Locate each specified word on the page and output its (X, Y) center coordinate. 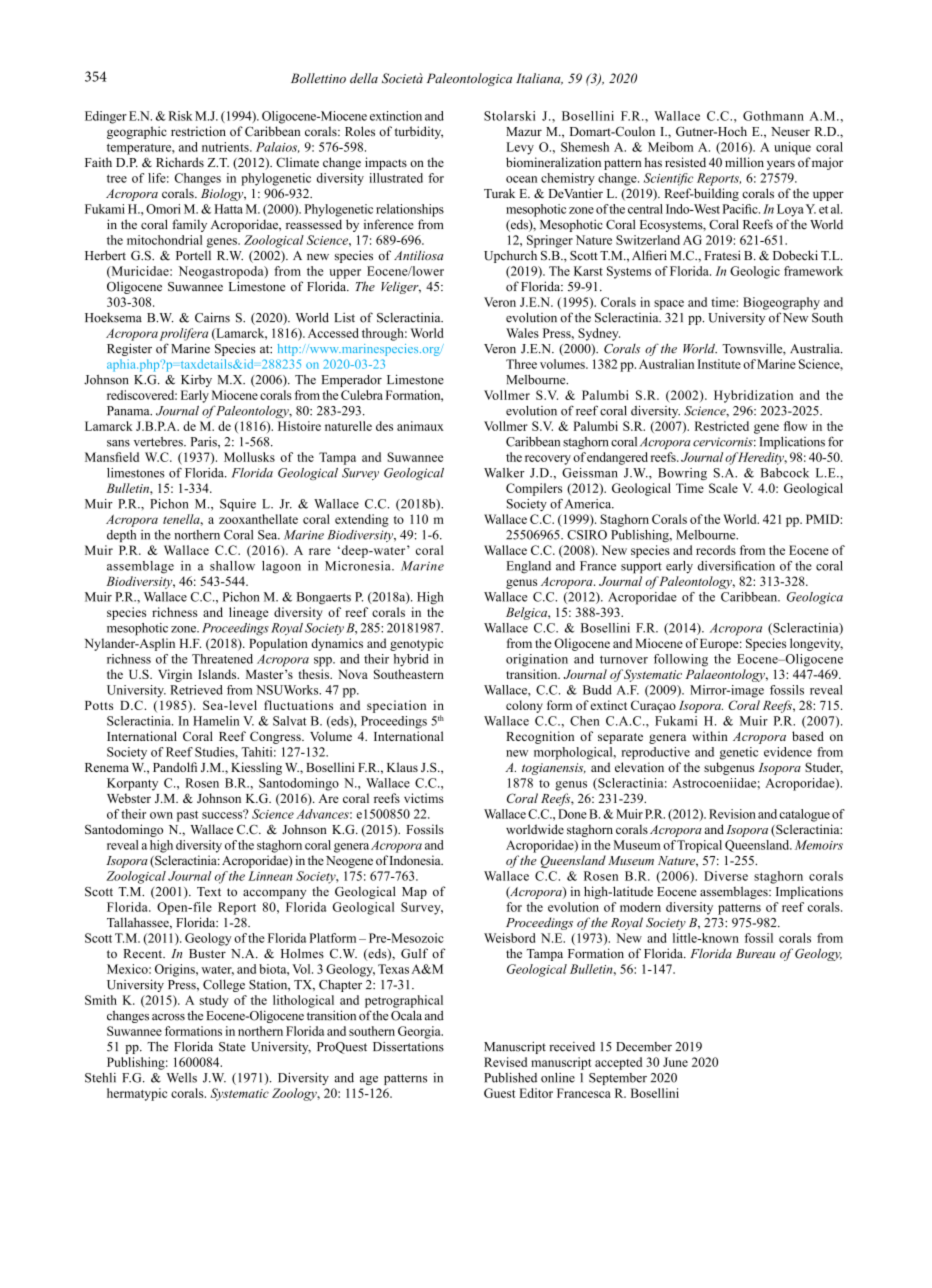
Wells (182, 1078)
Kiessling (256, 768)
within (710, 736)
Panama (129, 411)
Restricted (722, 426)
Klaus (402, 767)
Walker (504, 473)
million (744, 162)
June (675, 1062)
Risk (181, 116)
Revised (505, 1062)
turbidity (419, 132)
